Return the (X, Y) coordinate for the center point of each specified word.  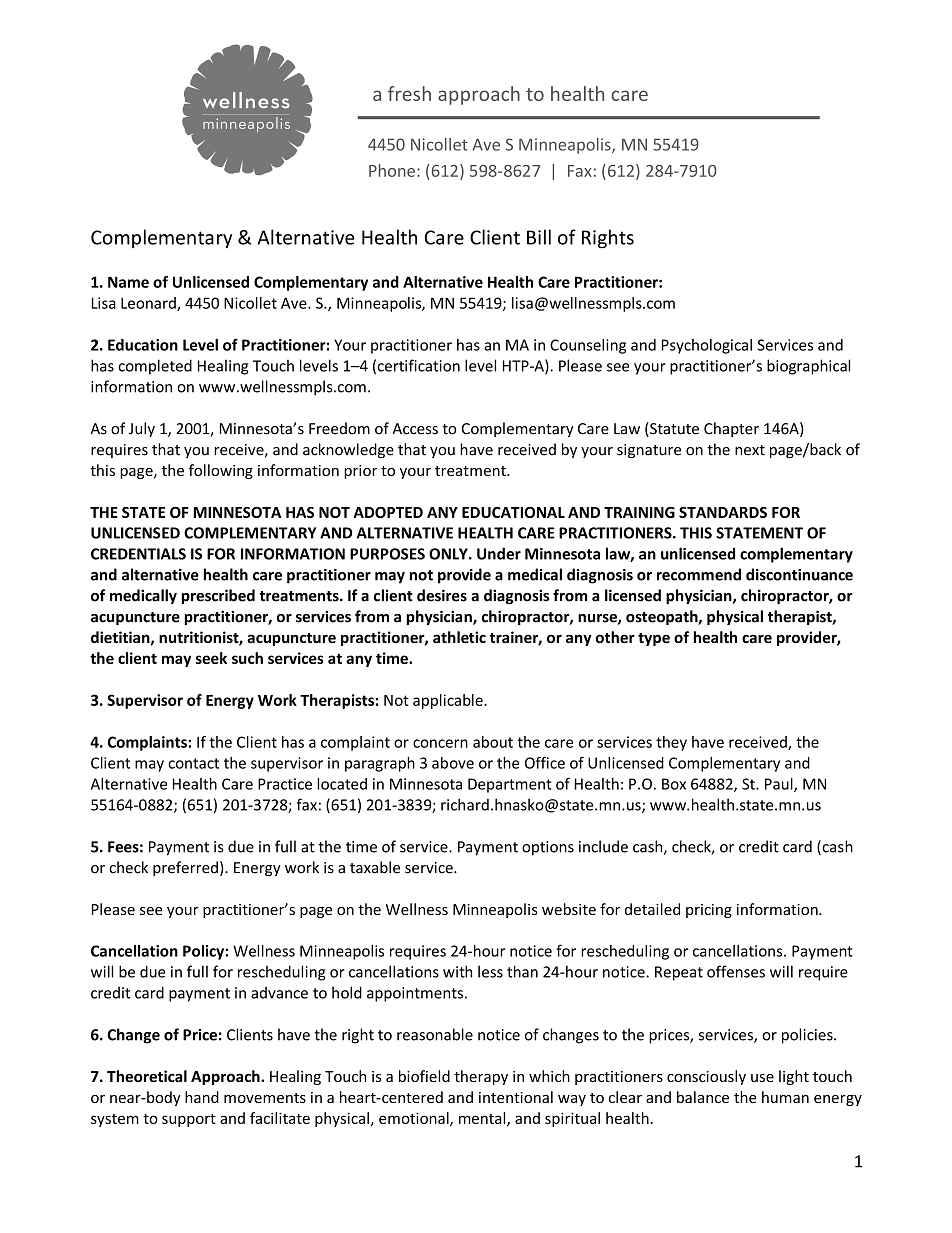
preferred (185, 868)
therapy (481, 1077)
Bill (539, 237)
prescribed (218, 596)
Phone (392, 170)
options (548, 848)
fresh (409, 93)
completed (155, 367)
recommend (699, 574)
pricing (709, 911)
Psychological (707, 346)
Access (415, 429)
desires (442, 595)
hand (202, 1097)
